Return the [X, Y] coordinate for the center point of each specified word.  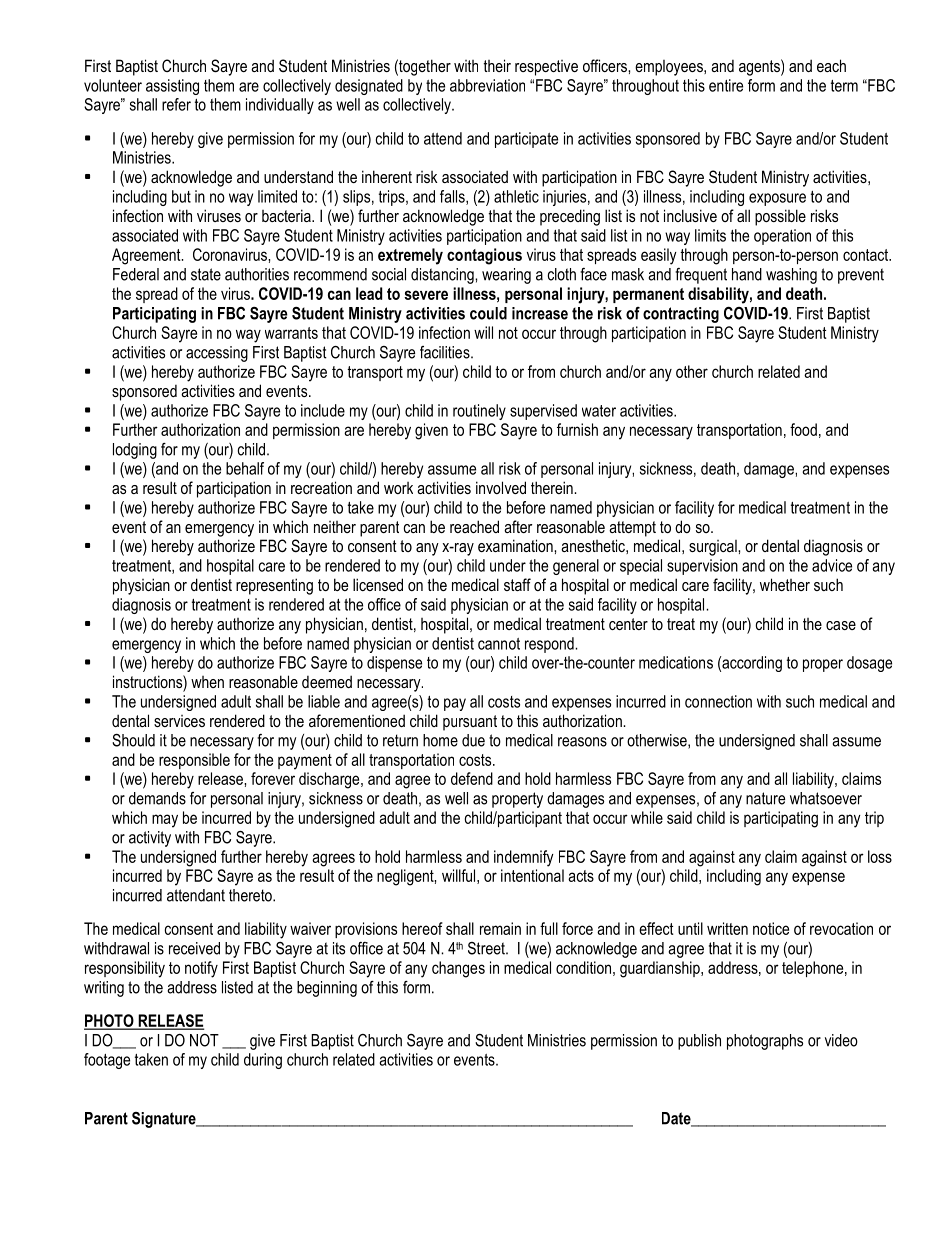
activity [150, 839]
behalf [245, 468]
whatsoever [826, 798]
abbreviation [487, 85]
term [844, 86]
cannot [499, 644]
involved [501, 487]
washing [791, 276]
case [841, 625]
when [207, 682]
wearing [506, 276]
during [263, 1061]
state [206, 274]
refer [176, 104]
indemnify [524, 858]
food [803, 429]
